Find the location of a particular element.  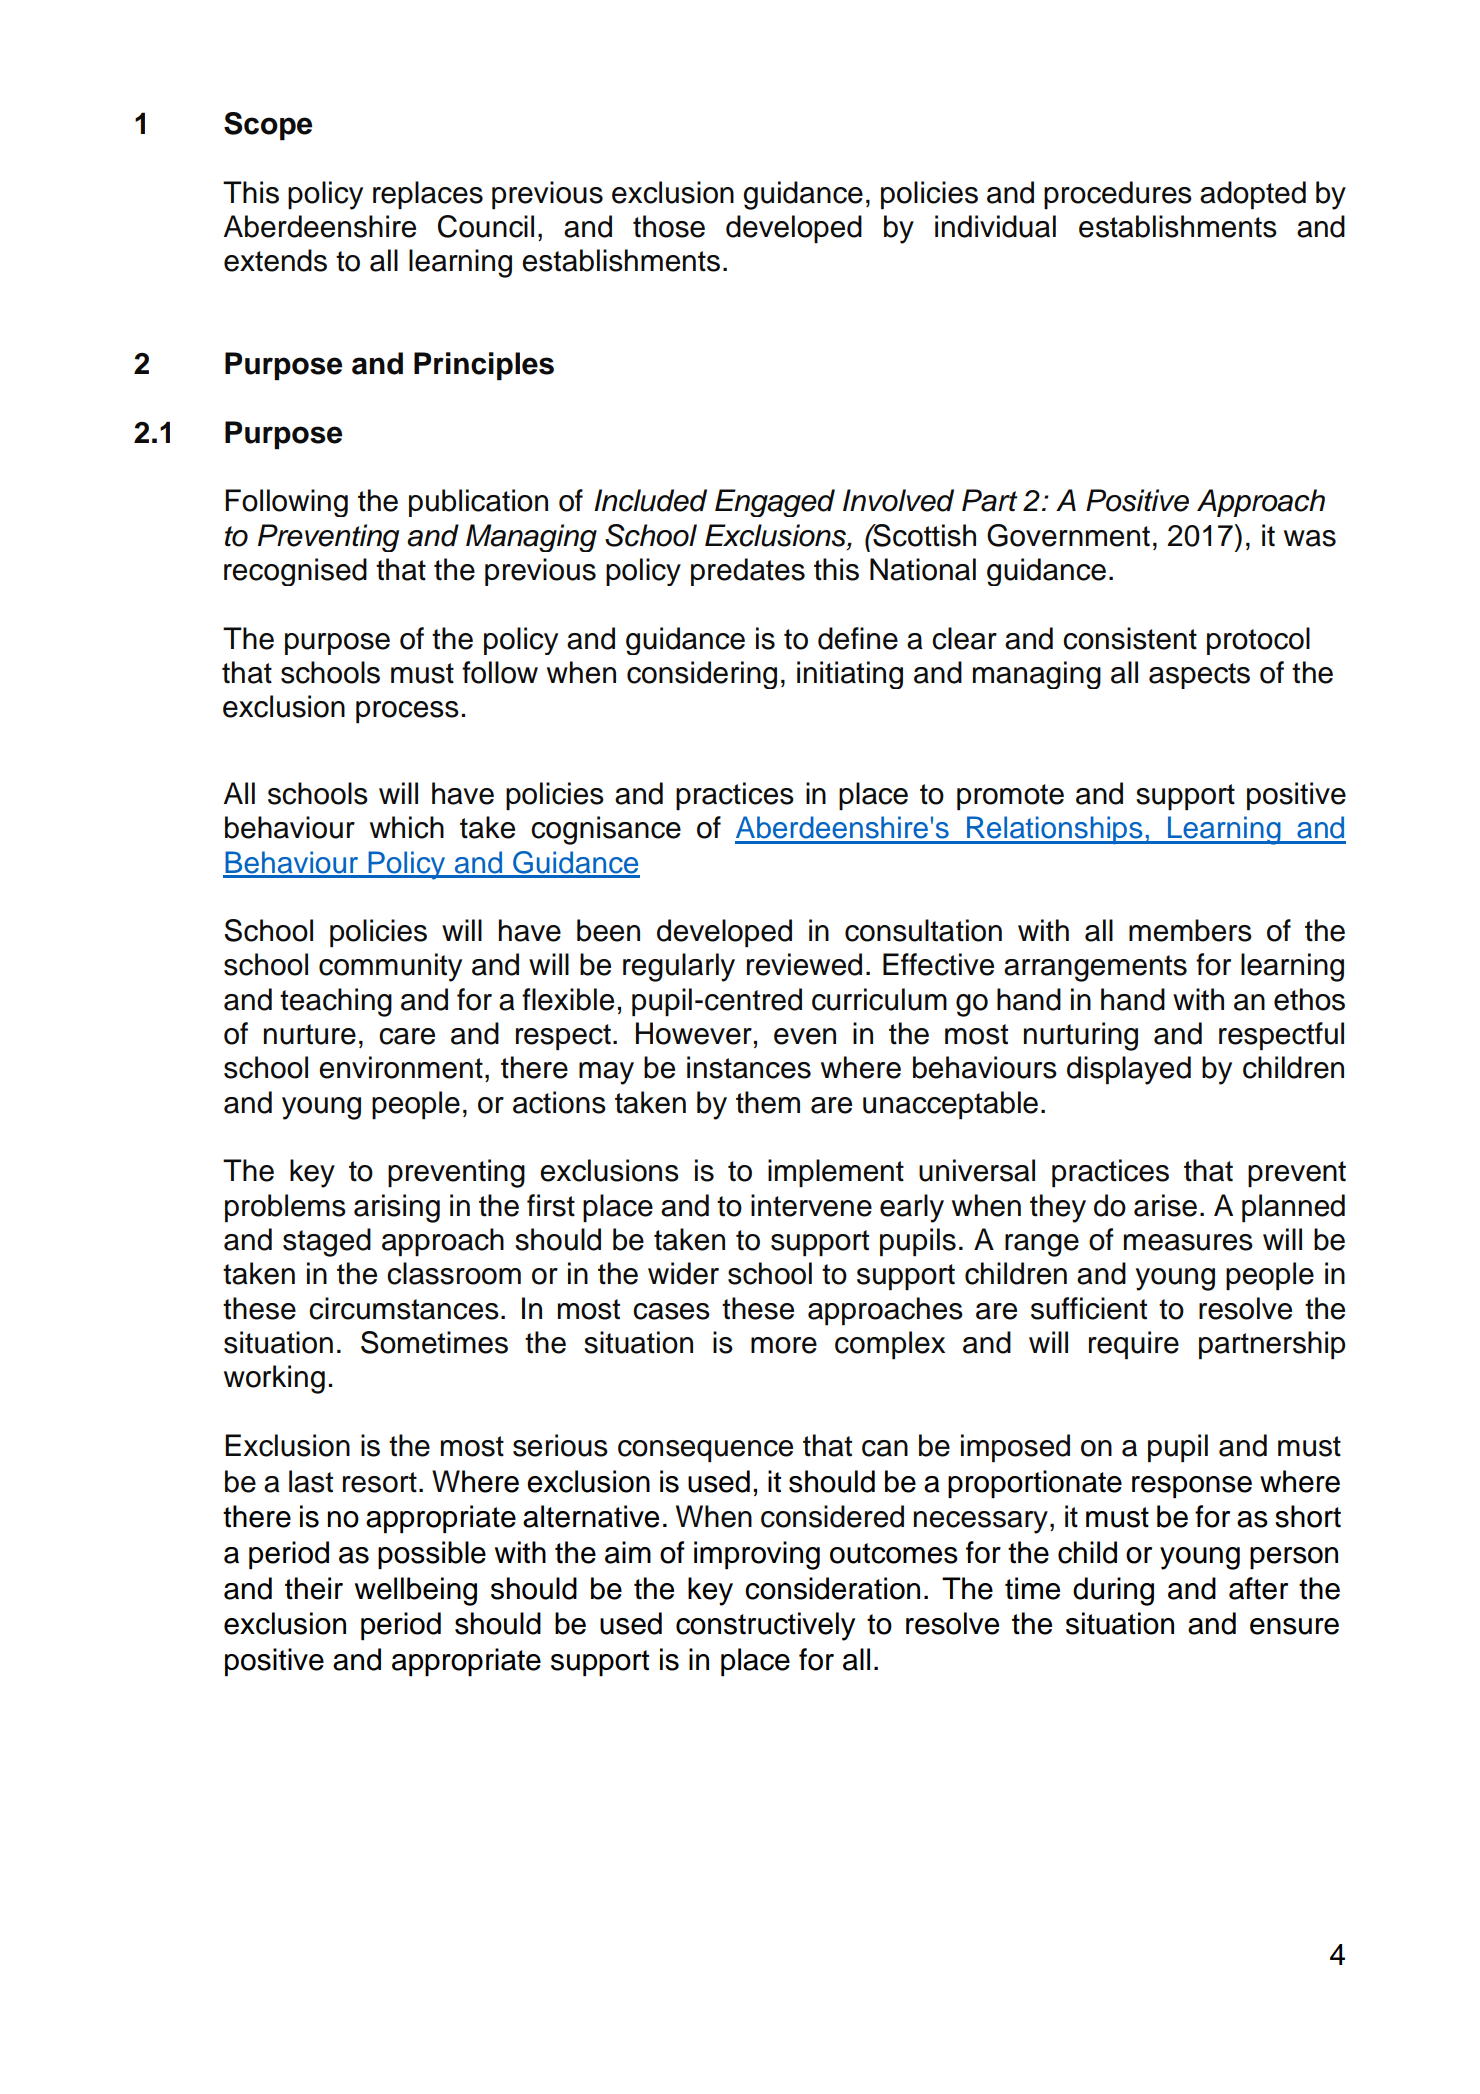

them is located at coordinates (768, 1102).
